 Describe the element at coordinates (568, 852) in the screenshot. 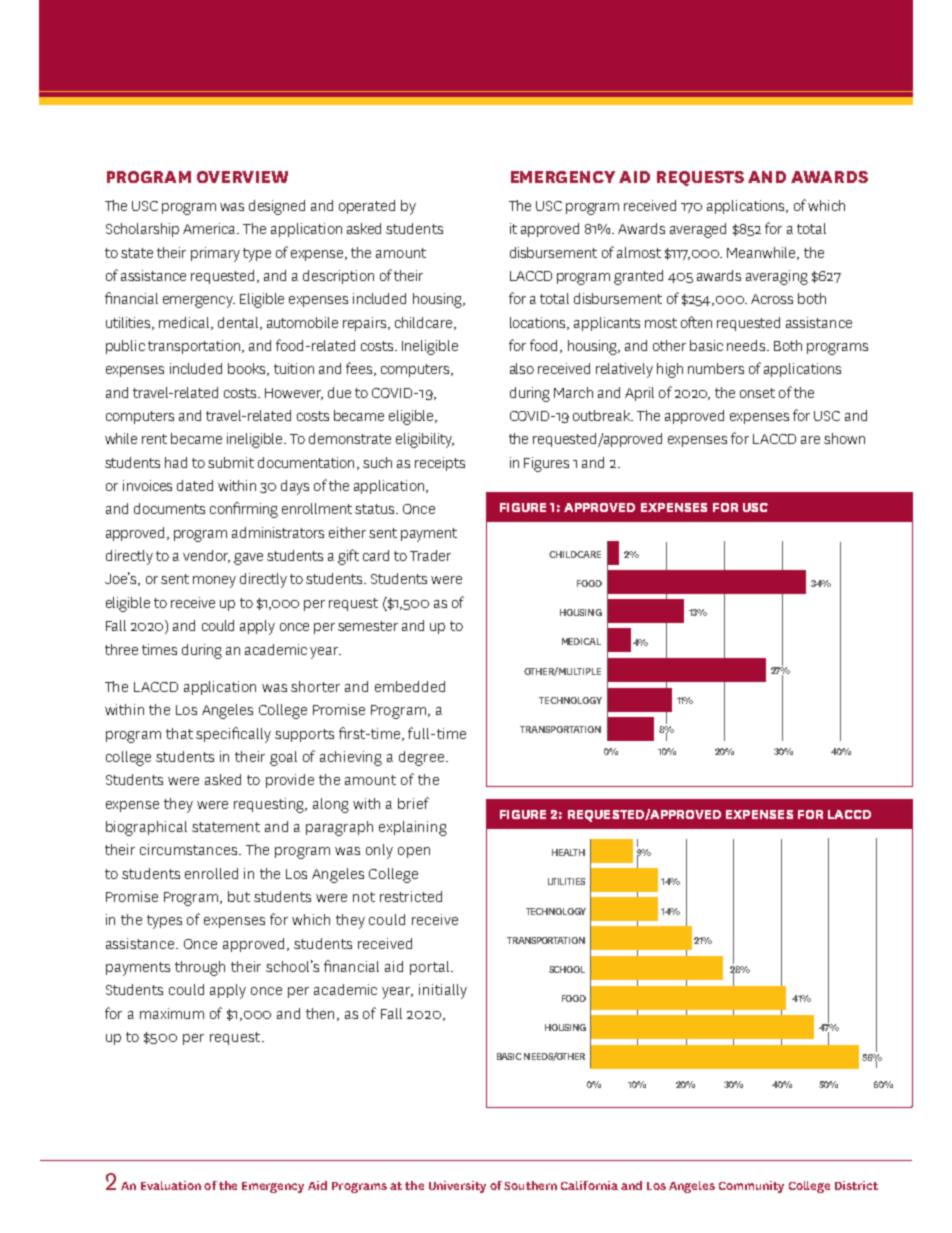

I see `HEALTH` at that location.
